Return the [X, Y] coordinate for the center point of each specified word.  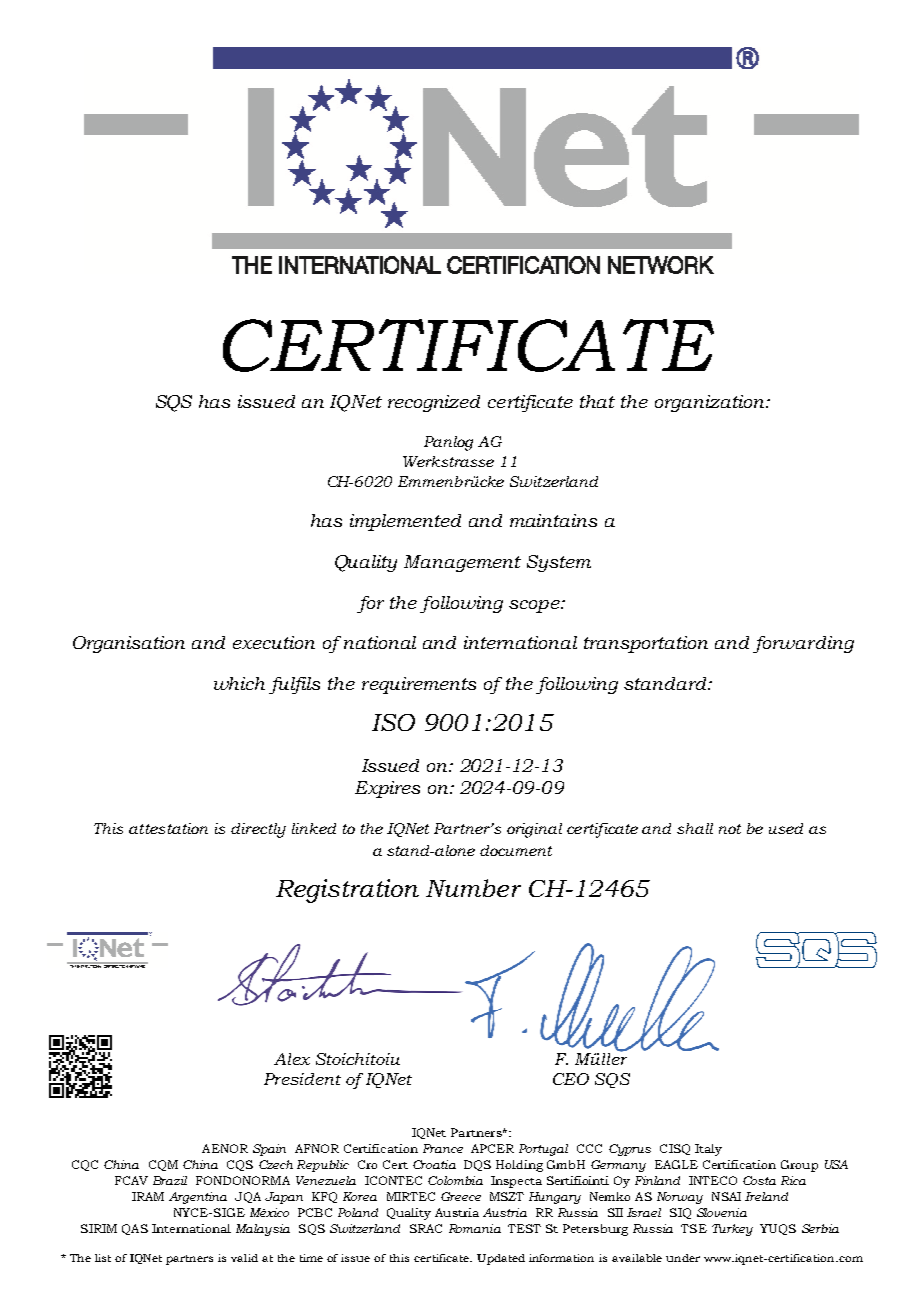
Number [473, 888]
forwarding [803, 644]
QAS [135, 1229]
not [730, 829]
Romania [475, 1228]
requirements [419, 685]
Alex [292, 1059]
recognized [434, 403]
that [597, 401]
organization [711, 403]
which [239, 683]
